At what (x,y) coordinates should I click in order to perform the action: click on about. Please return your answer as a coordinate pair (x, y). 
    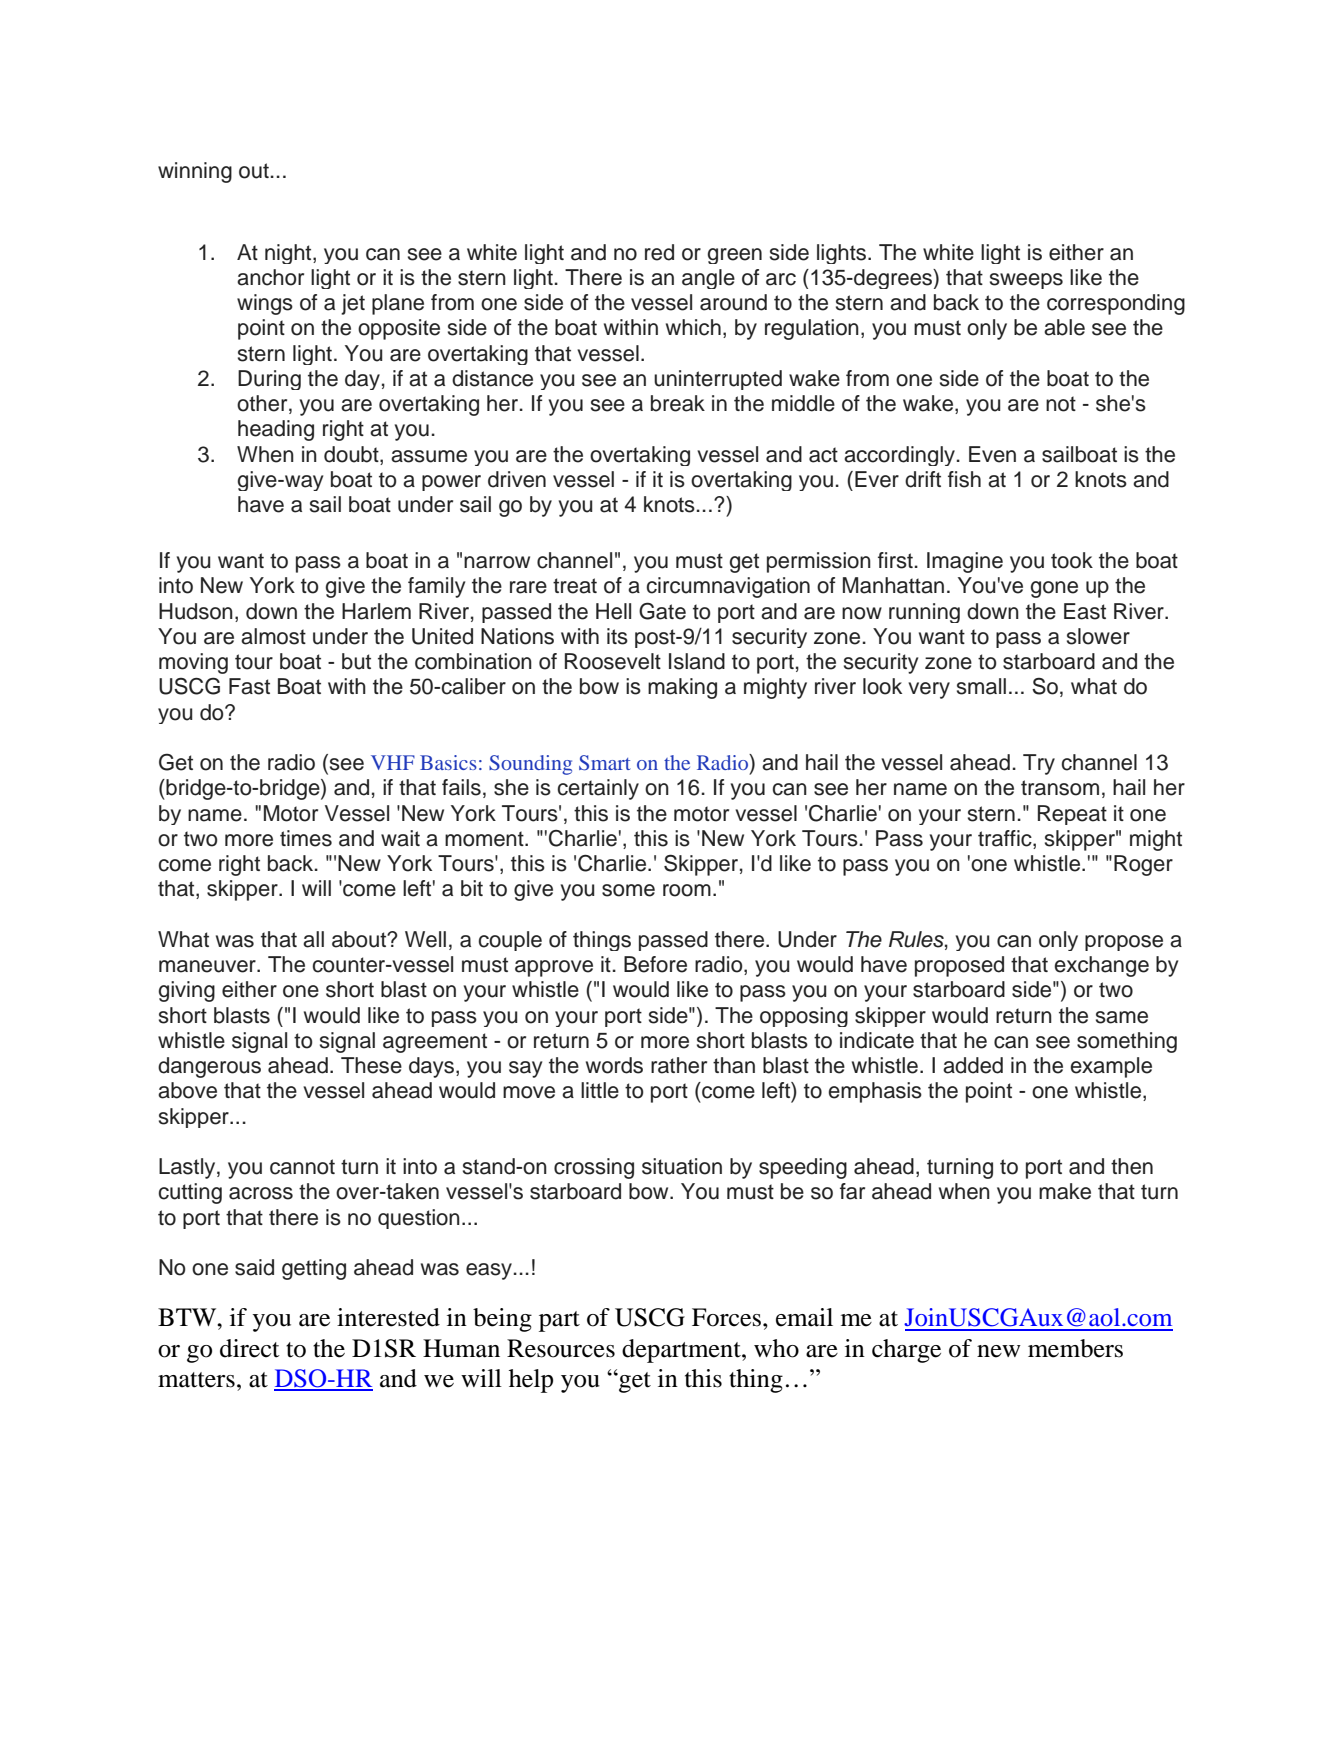
    Looking at the image, I should click on (360, 939).
